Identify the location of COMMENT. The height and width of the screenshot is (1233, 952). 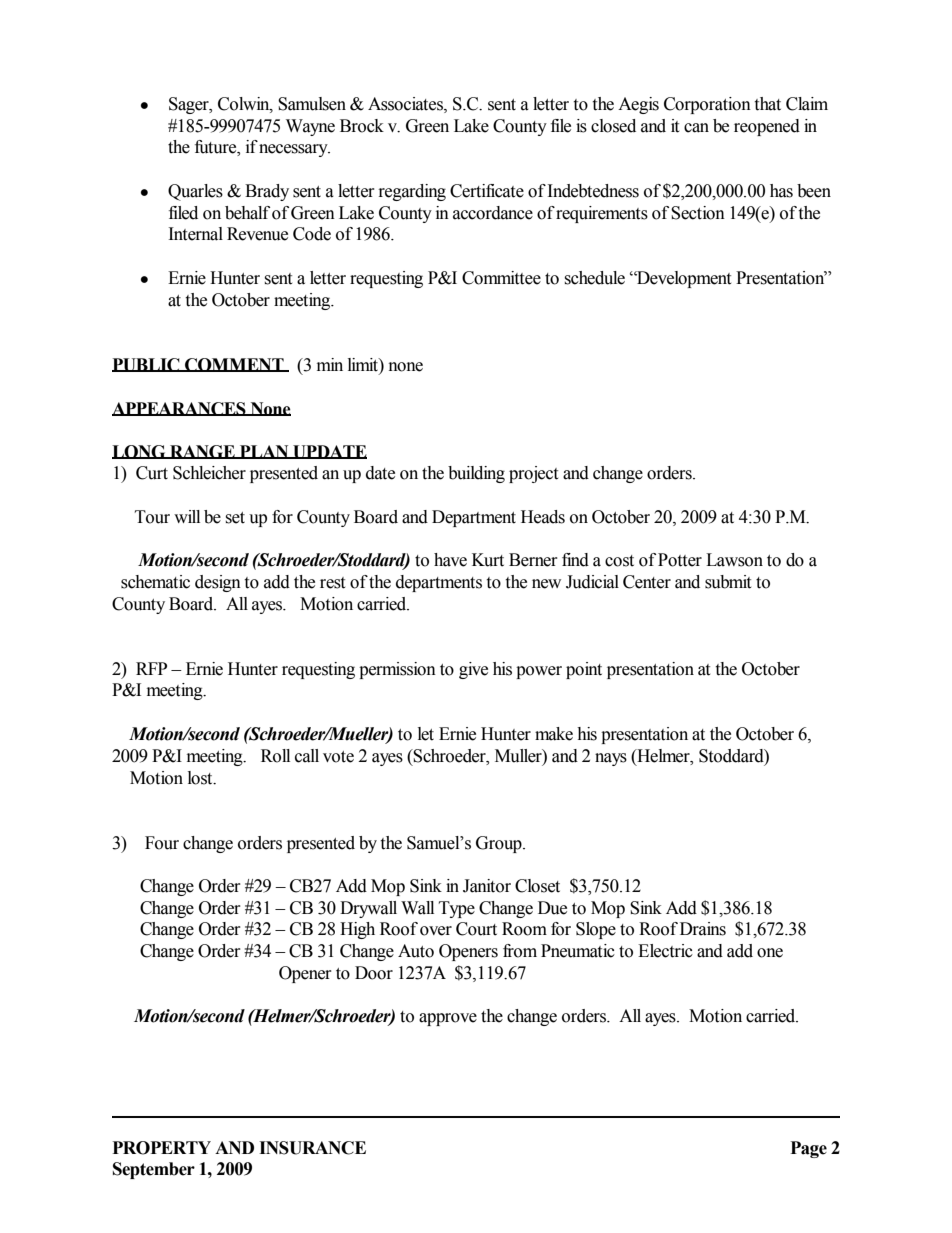
(234, 365).
